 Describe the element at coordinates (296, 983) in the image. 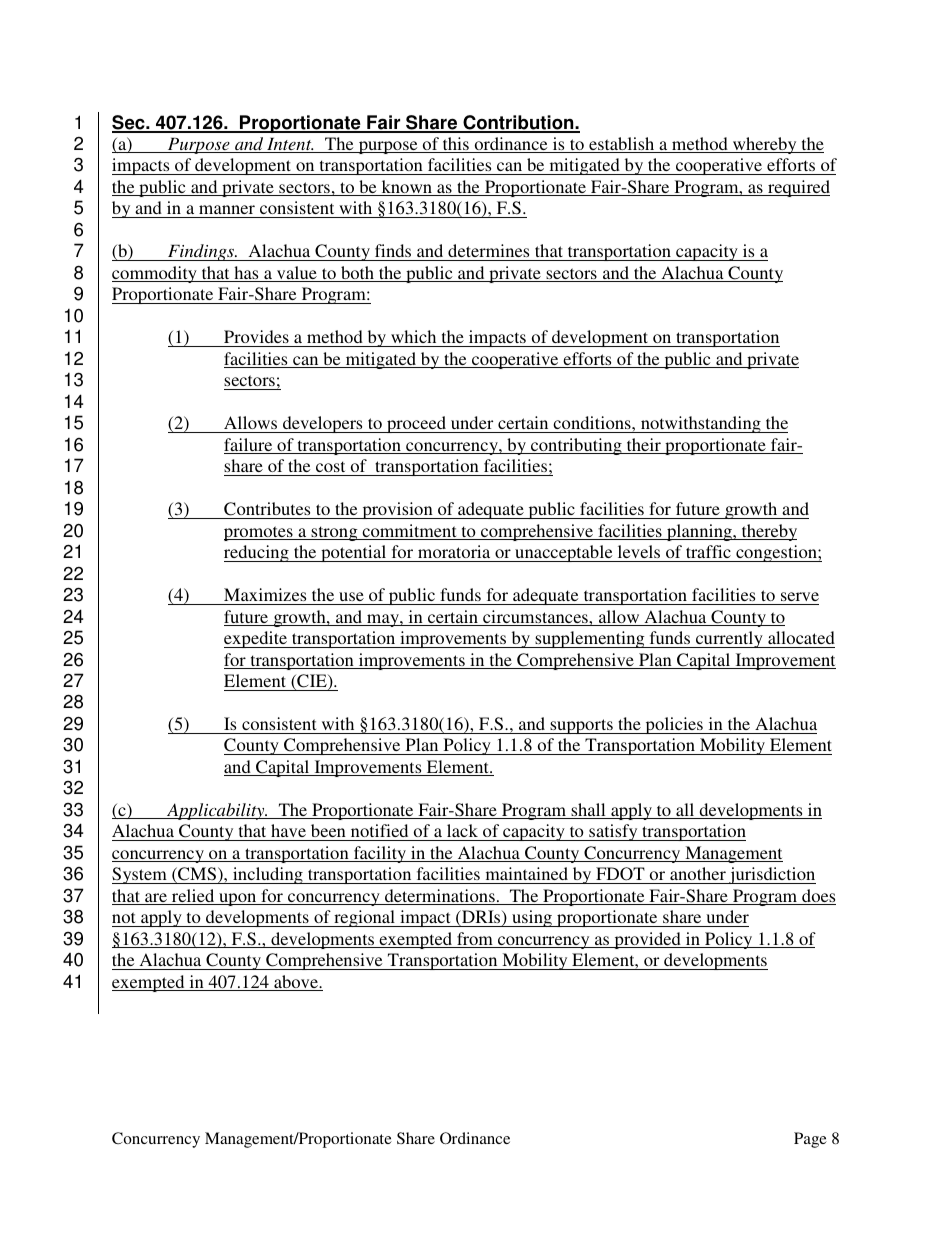

I see `above` at that location.
